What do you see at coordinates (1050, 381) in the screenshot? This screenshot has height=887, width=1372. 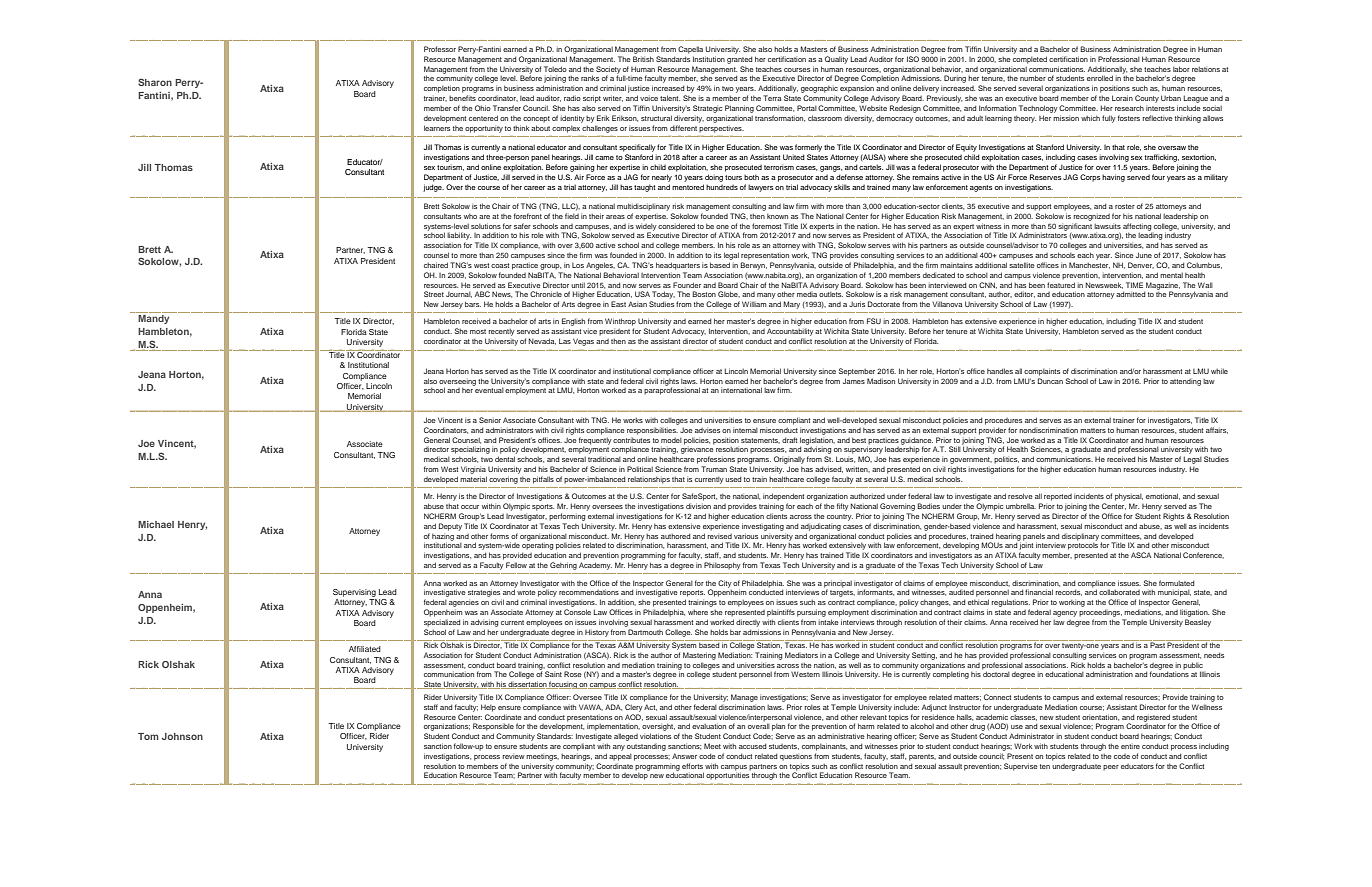 I see `Duncan` at bounding box center [1050, 381].
